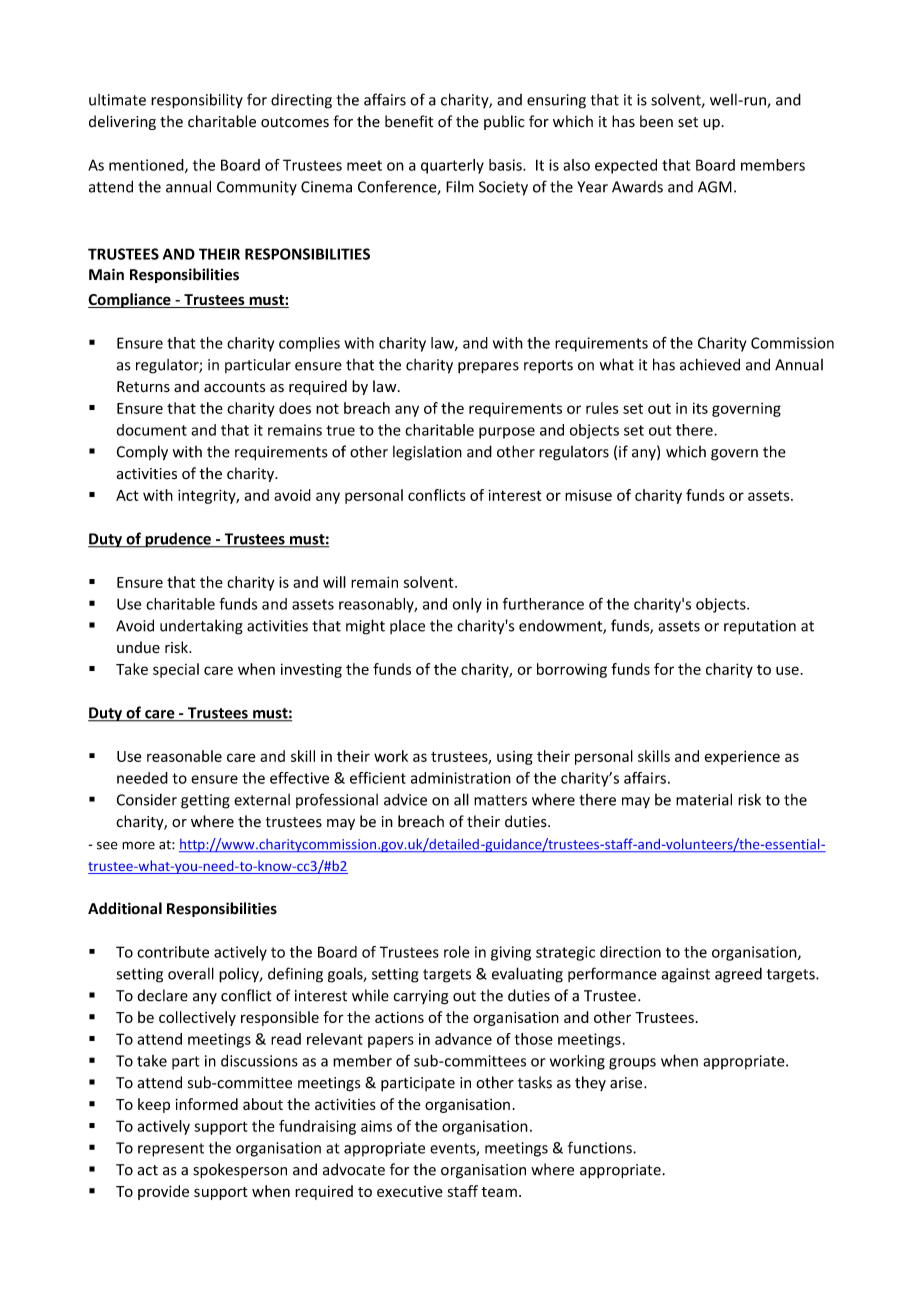  I want to click on responsibility, so click(197, 101).
